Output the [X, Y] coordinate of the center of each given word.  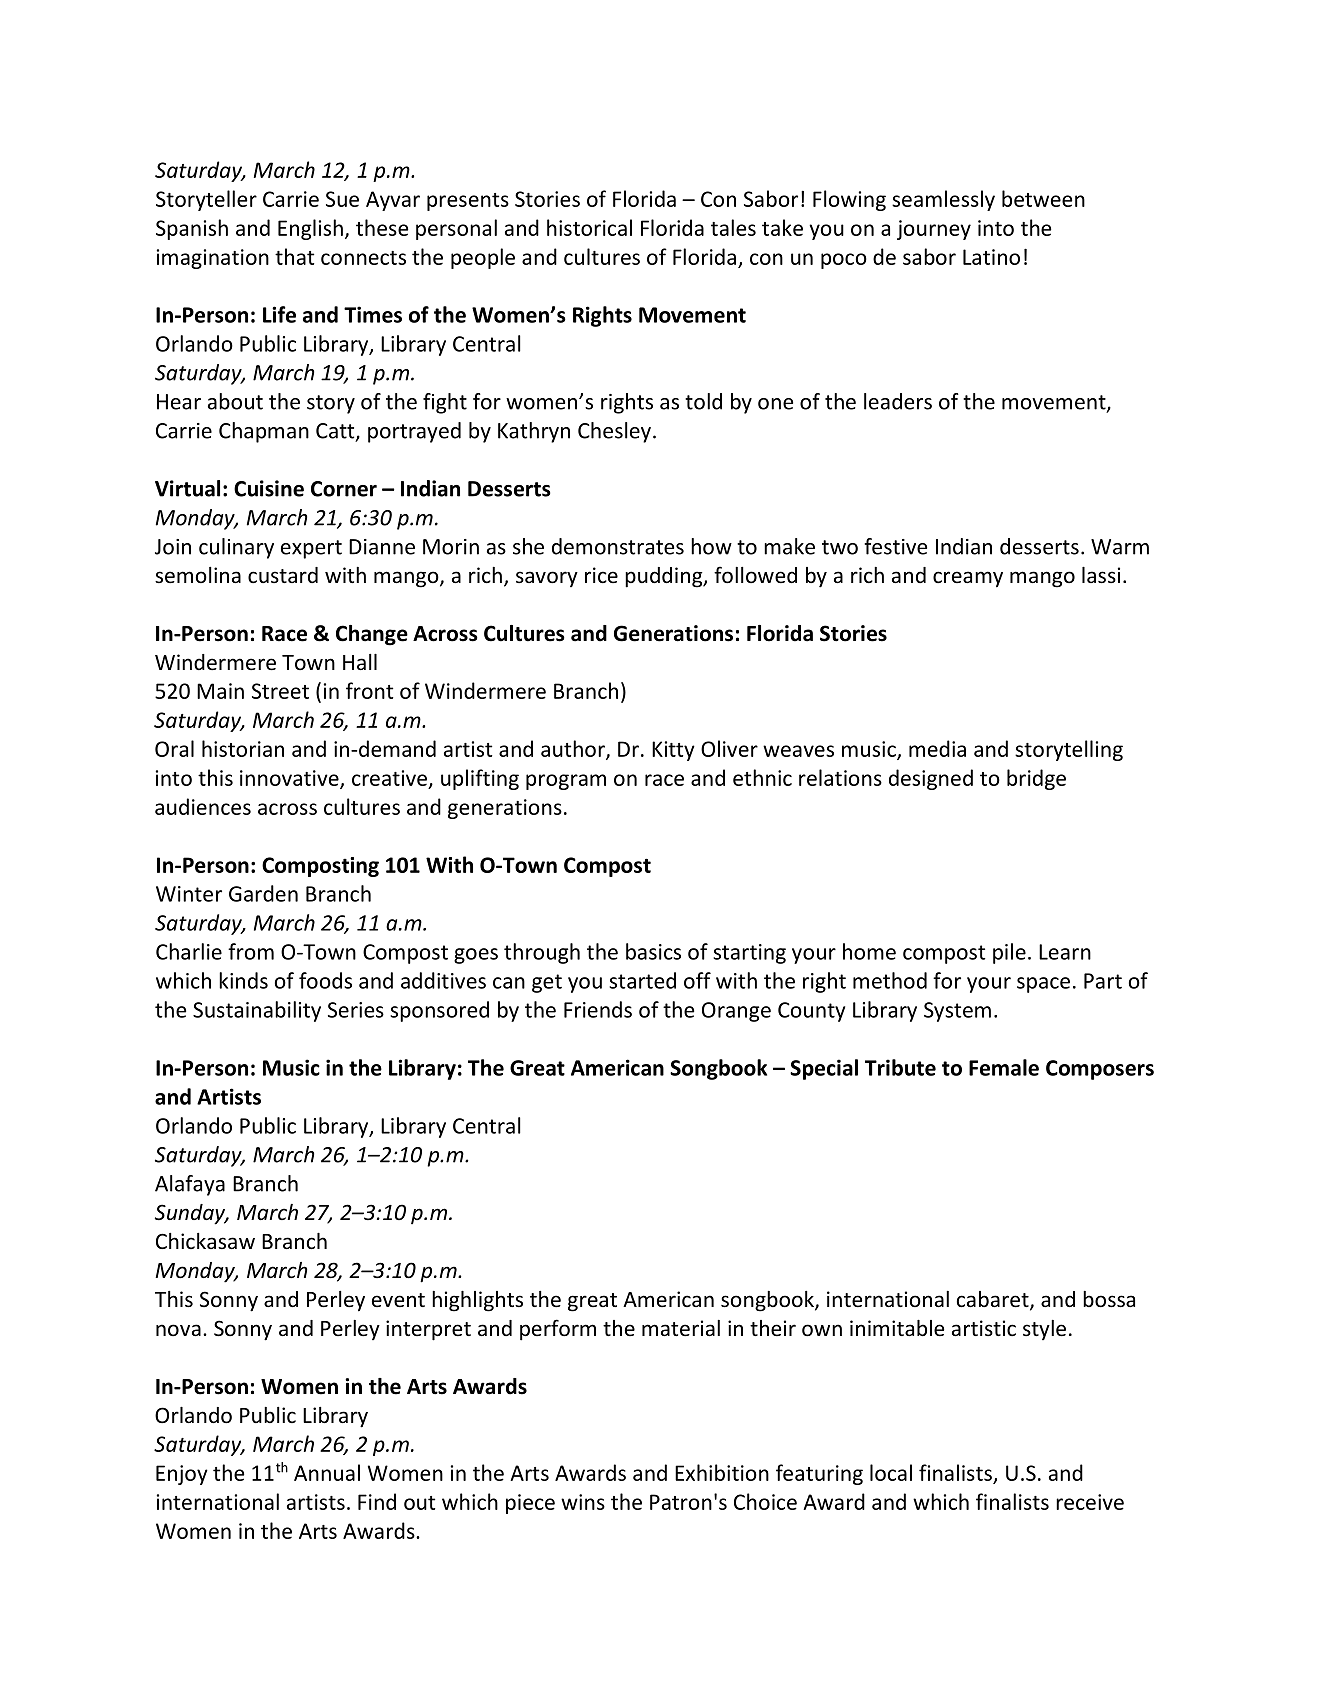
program [566, 782]
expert [311, 549]
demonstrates [618, 546]
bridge [1036, 779]
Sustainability [257, 1011]
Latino [991, 257]
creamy [968, 579]
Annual [327, 1472]
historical [589, 227]
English [310, 229]
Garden [263, 893]
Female [1004, 1067]
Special [824, 1069]
